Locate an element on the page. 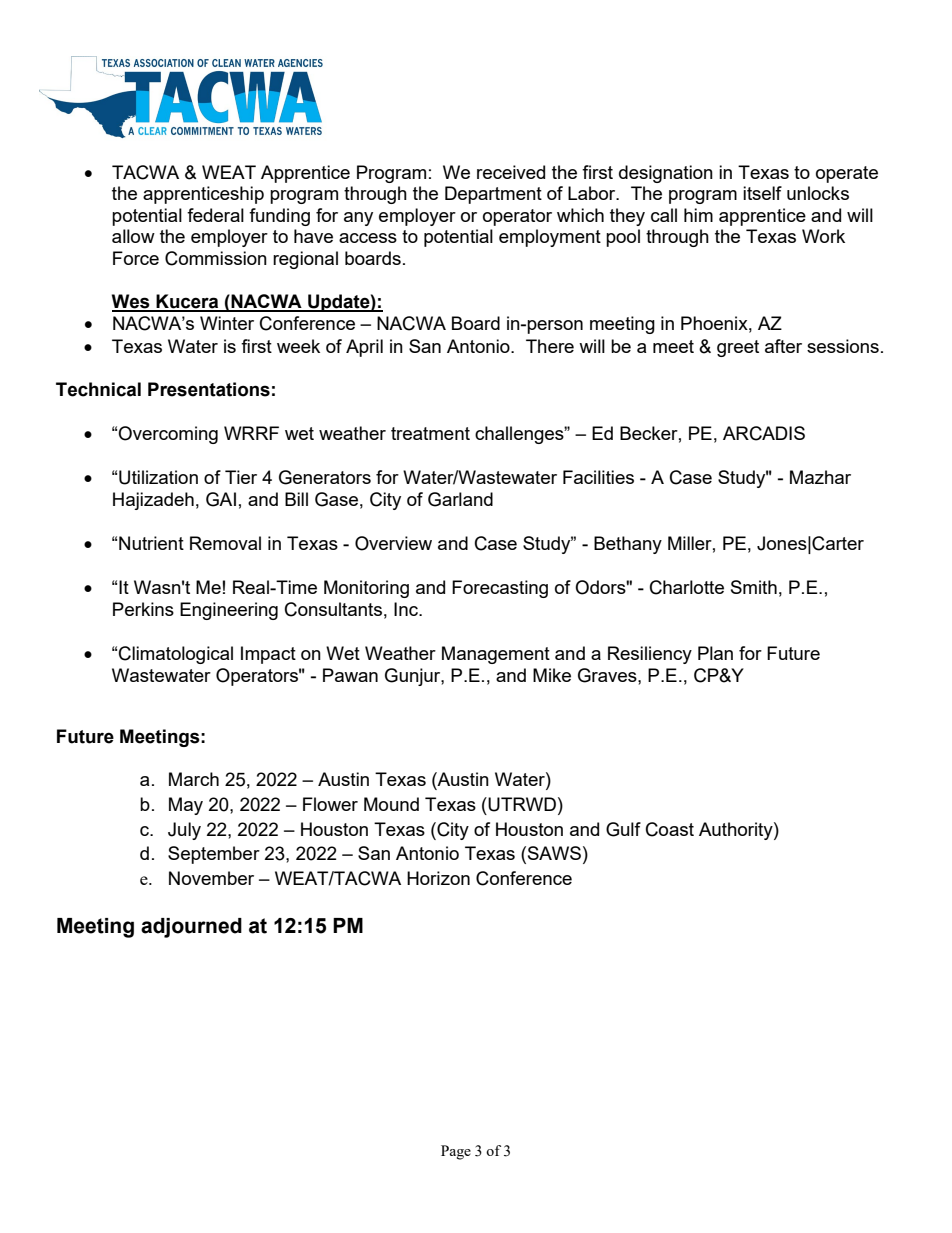 This image has height=1233, width=952. greet is located at coordinates (738, 348).
